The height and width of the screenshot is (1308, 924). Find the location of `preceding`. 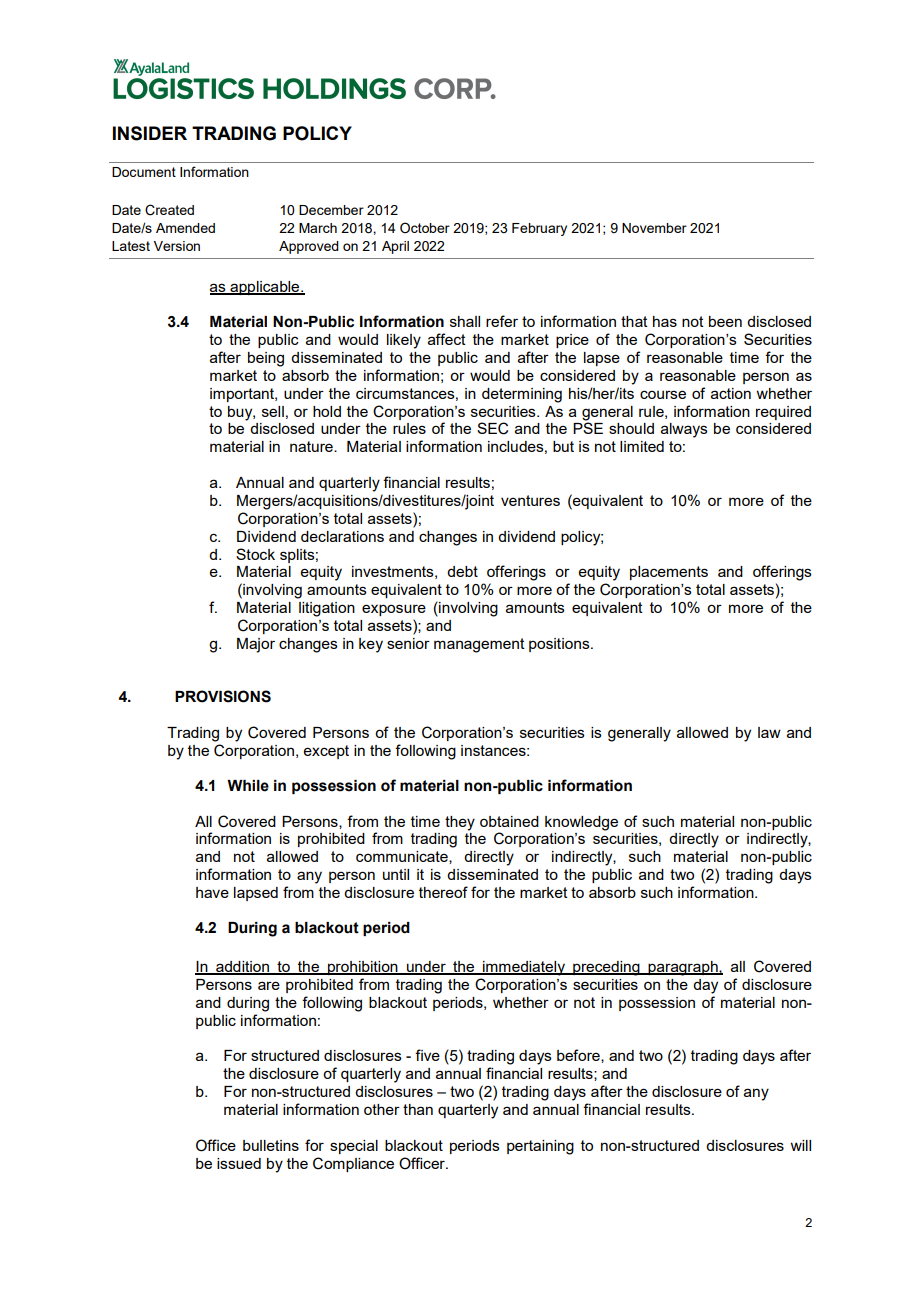

preceding is located at coordinates (606, 968).
